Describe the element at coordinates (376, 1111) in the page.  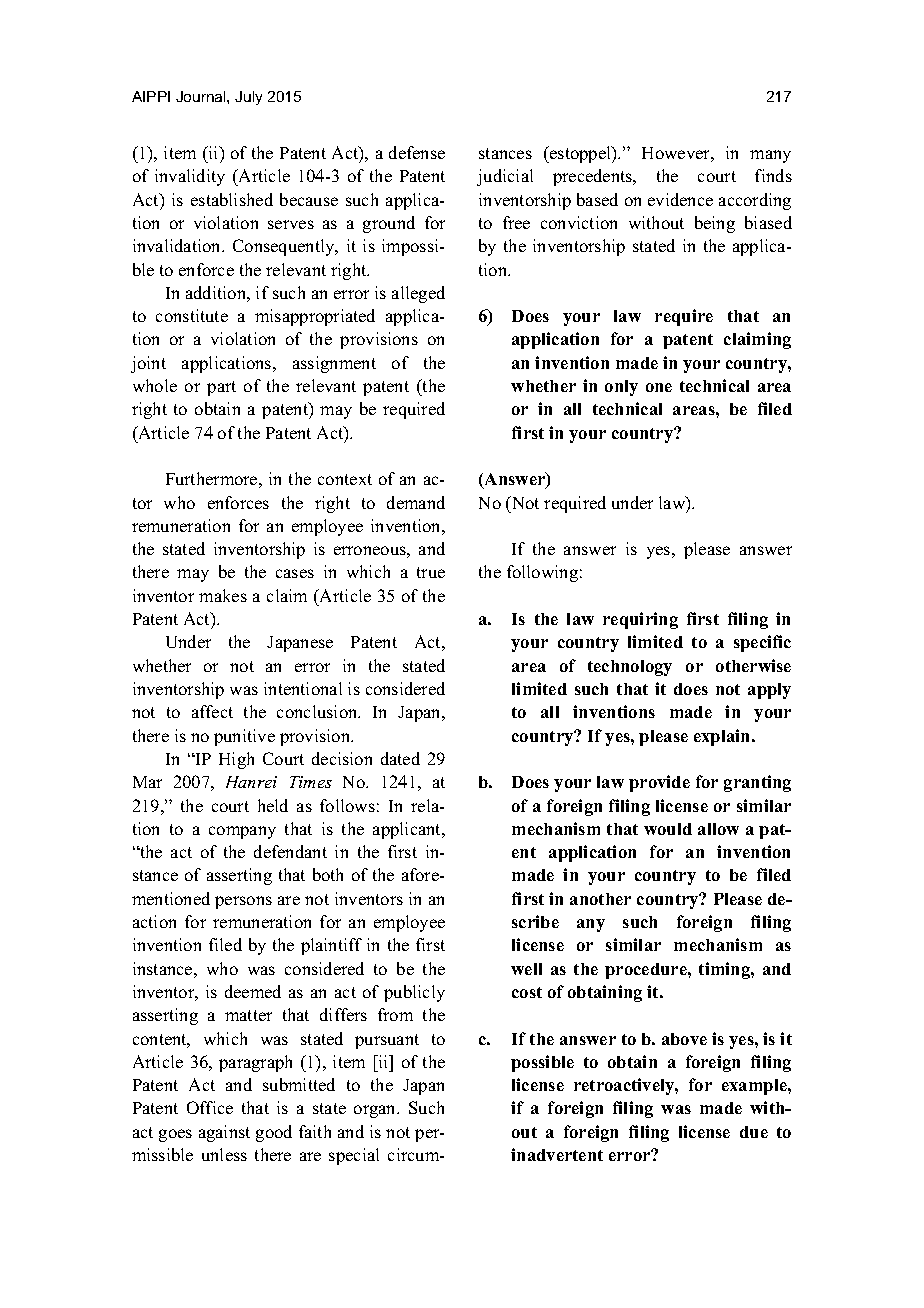
I see `organ` at that location.
